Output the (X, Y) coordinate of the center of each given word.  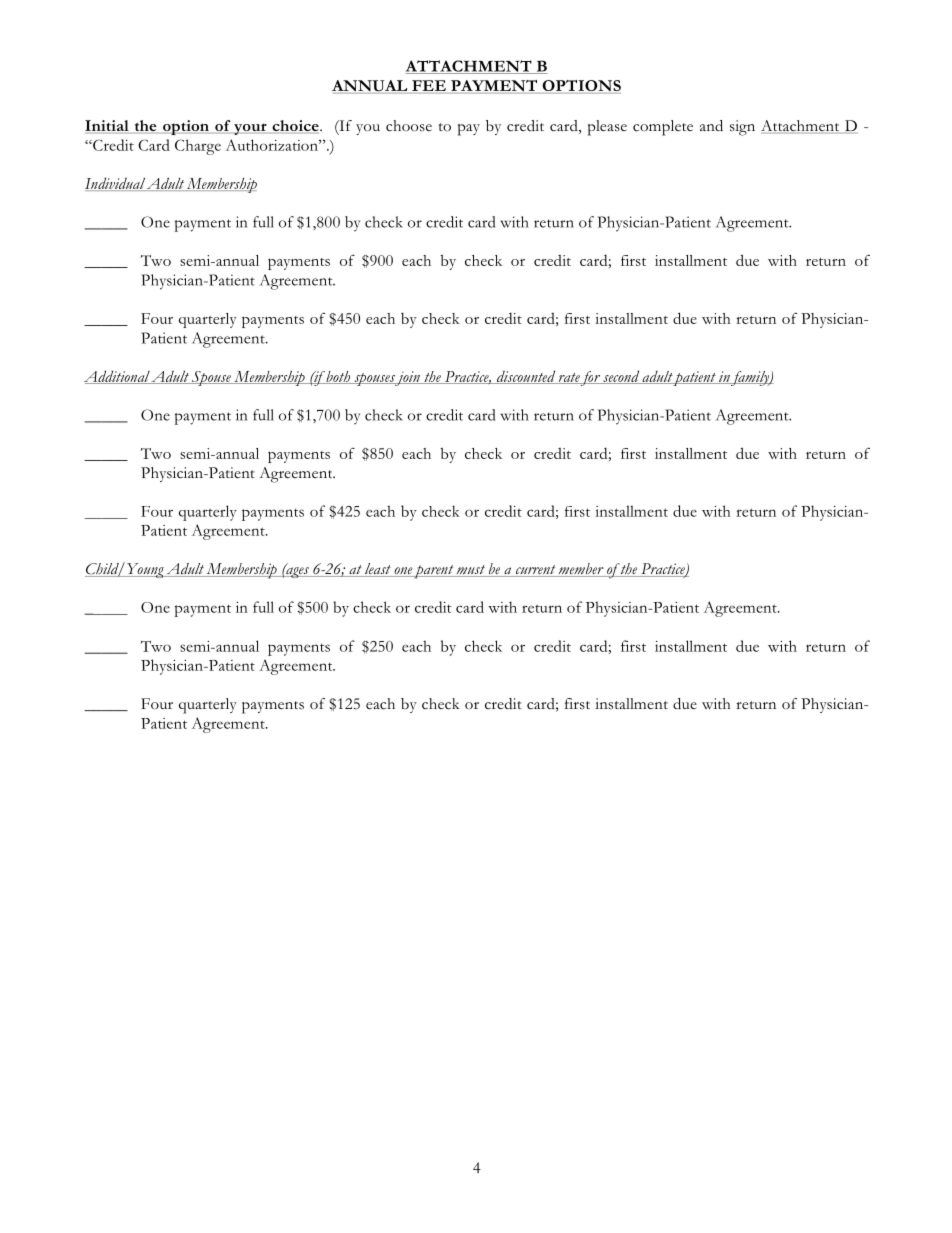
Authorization (273, 145)
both (338, 377)
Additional (117, 377)
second (621, 377)
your (250, 129)
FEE (429, 85)
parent (434, 572)
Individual (115, 184)
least (378, 570)
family (750, 378)
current (536, 571)
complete (663, 128)
